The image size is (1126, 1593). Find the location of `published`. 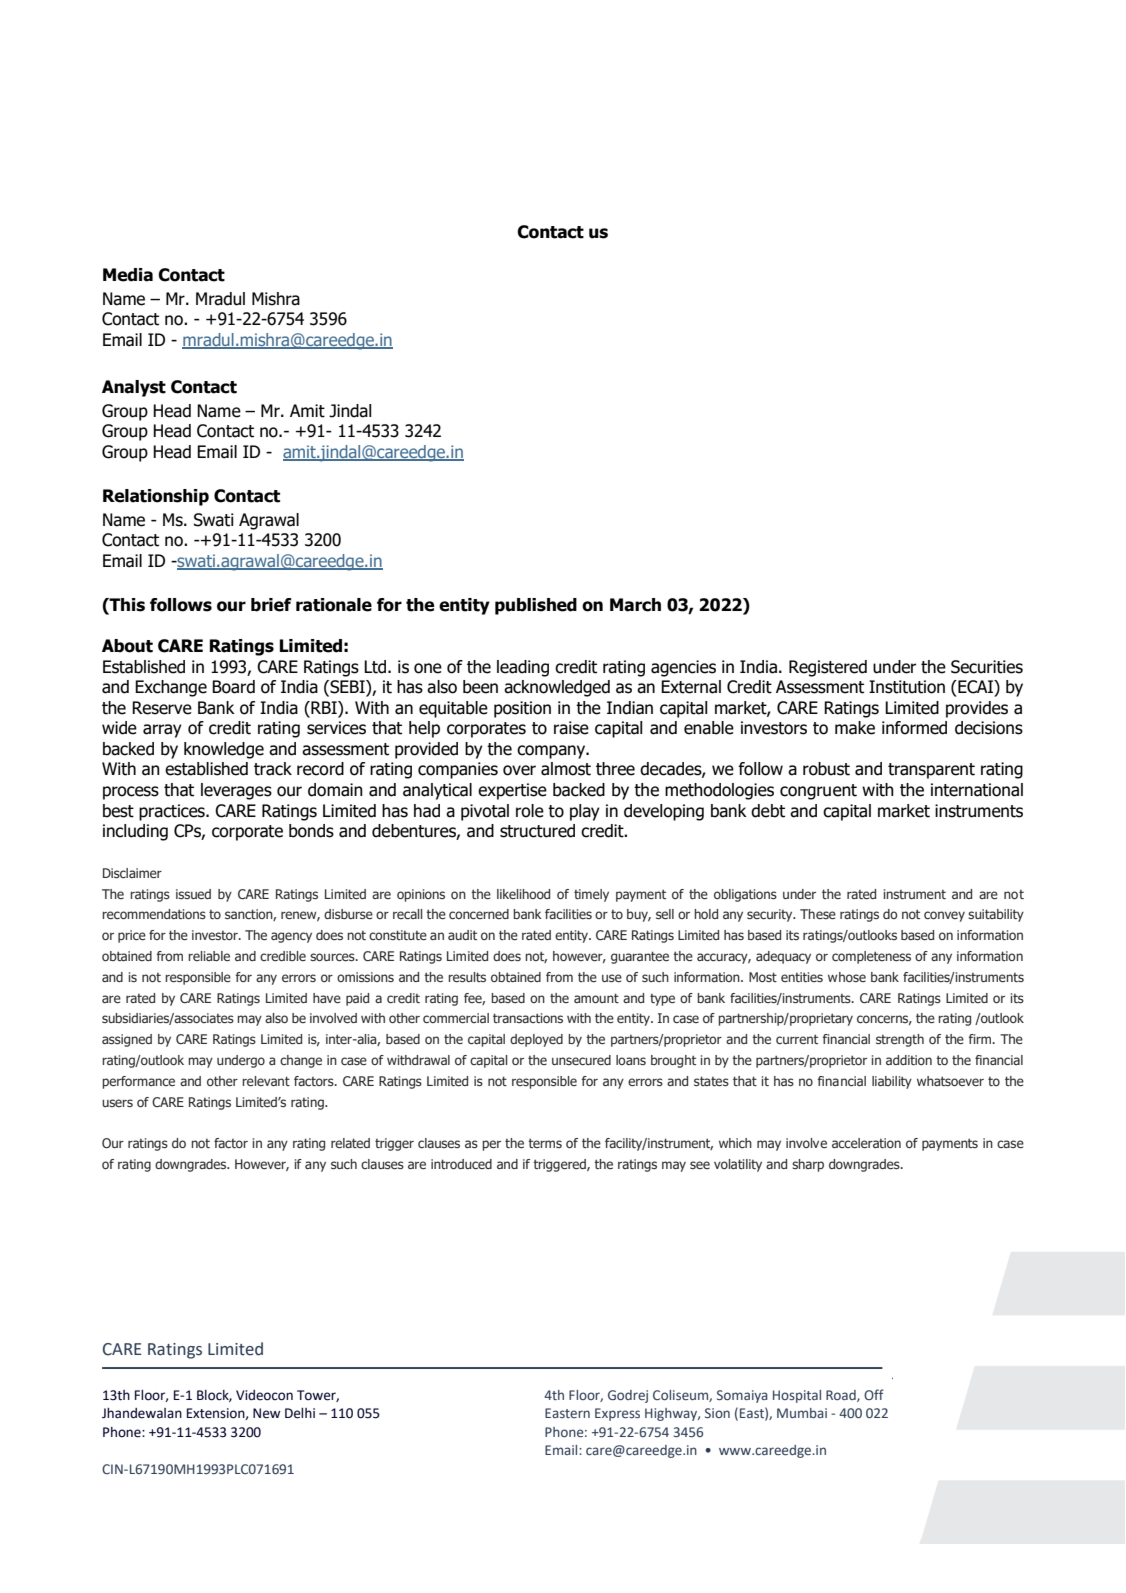

published is located at coordinates (536, 606).
